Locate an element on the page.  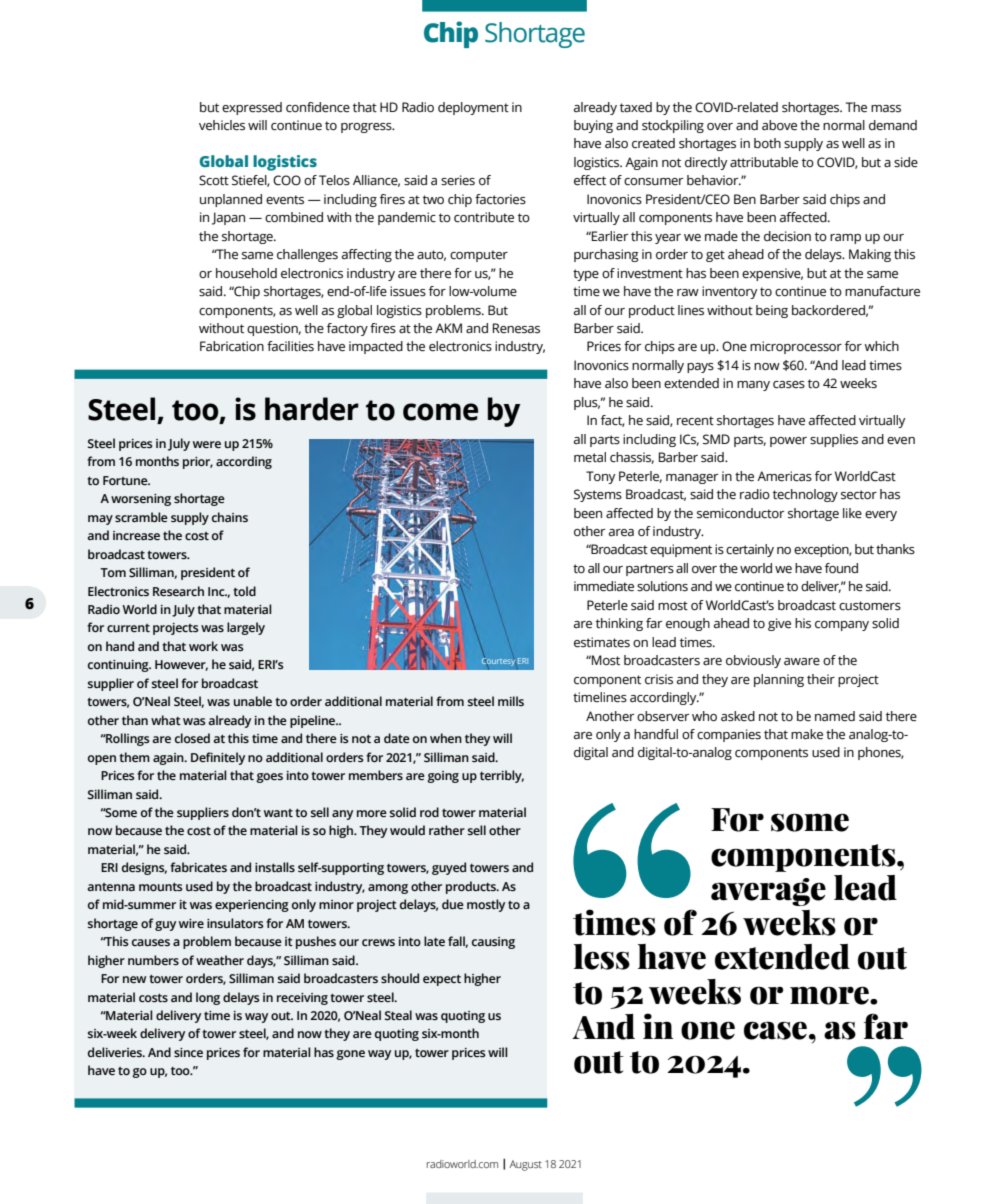
average is located at coordinates (768, 892).
